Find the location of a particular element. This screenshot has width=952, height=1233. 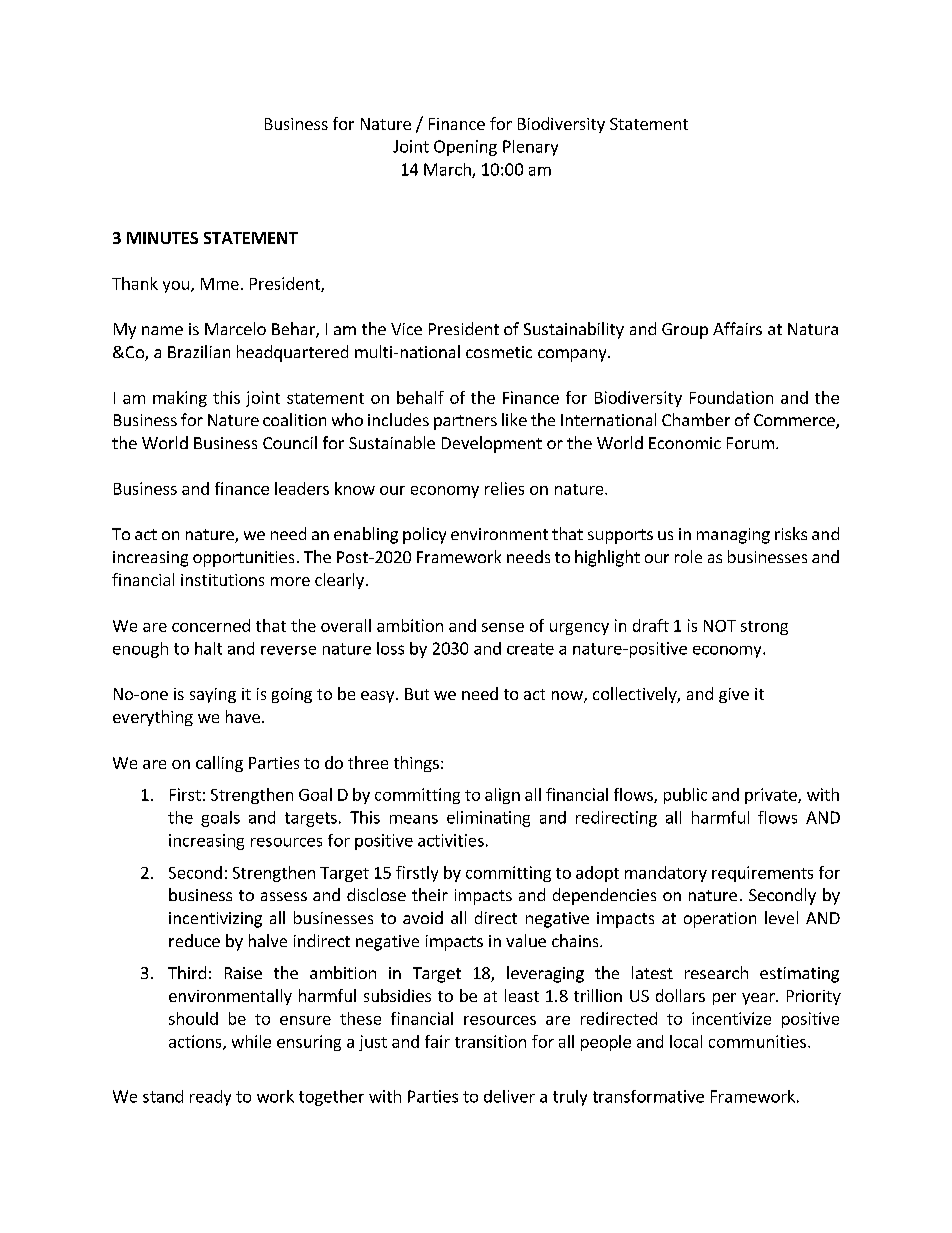

Plenary is located at coordinates (530, 148).
